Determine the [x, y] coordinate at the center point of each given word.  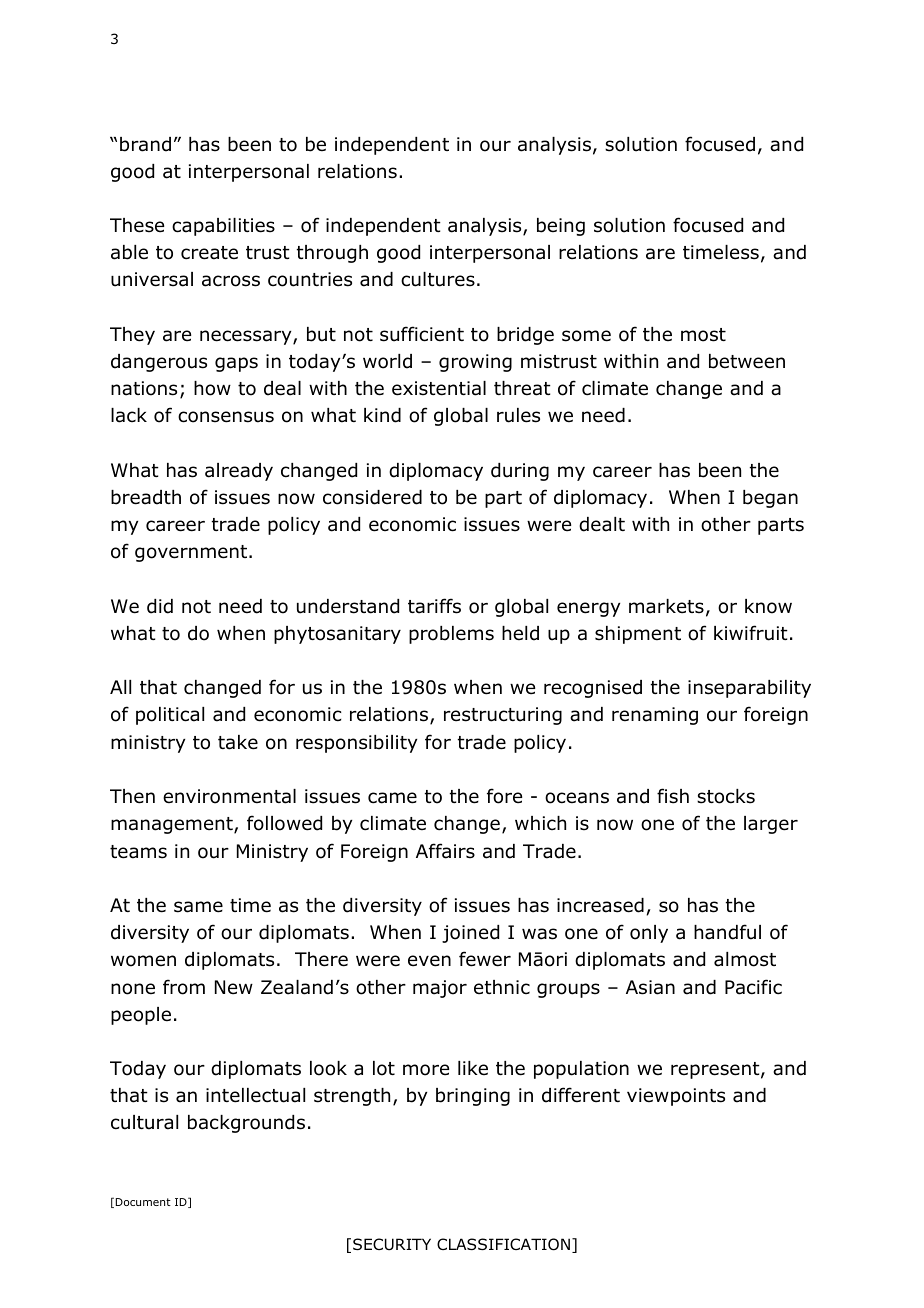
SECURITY [392, 1244]
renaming [655, 716]
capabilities [223, 227]
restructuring [503, 716]
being [561, 227]
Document [143, 1202]
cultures [438, 279]
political [170, 716]
